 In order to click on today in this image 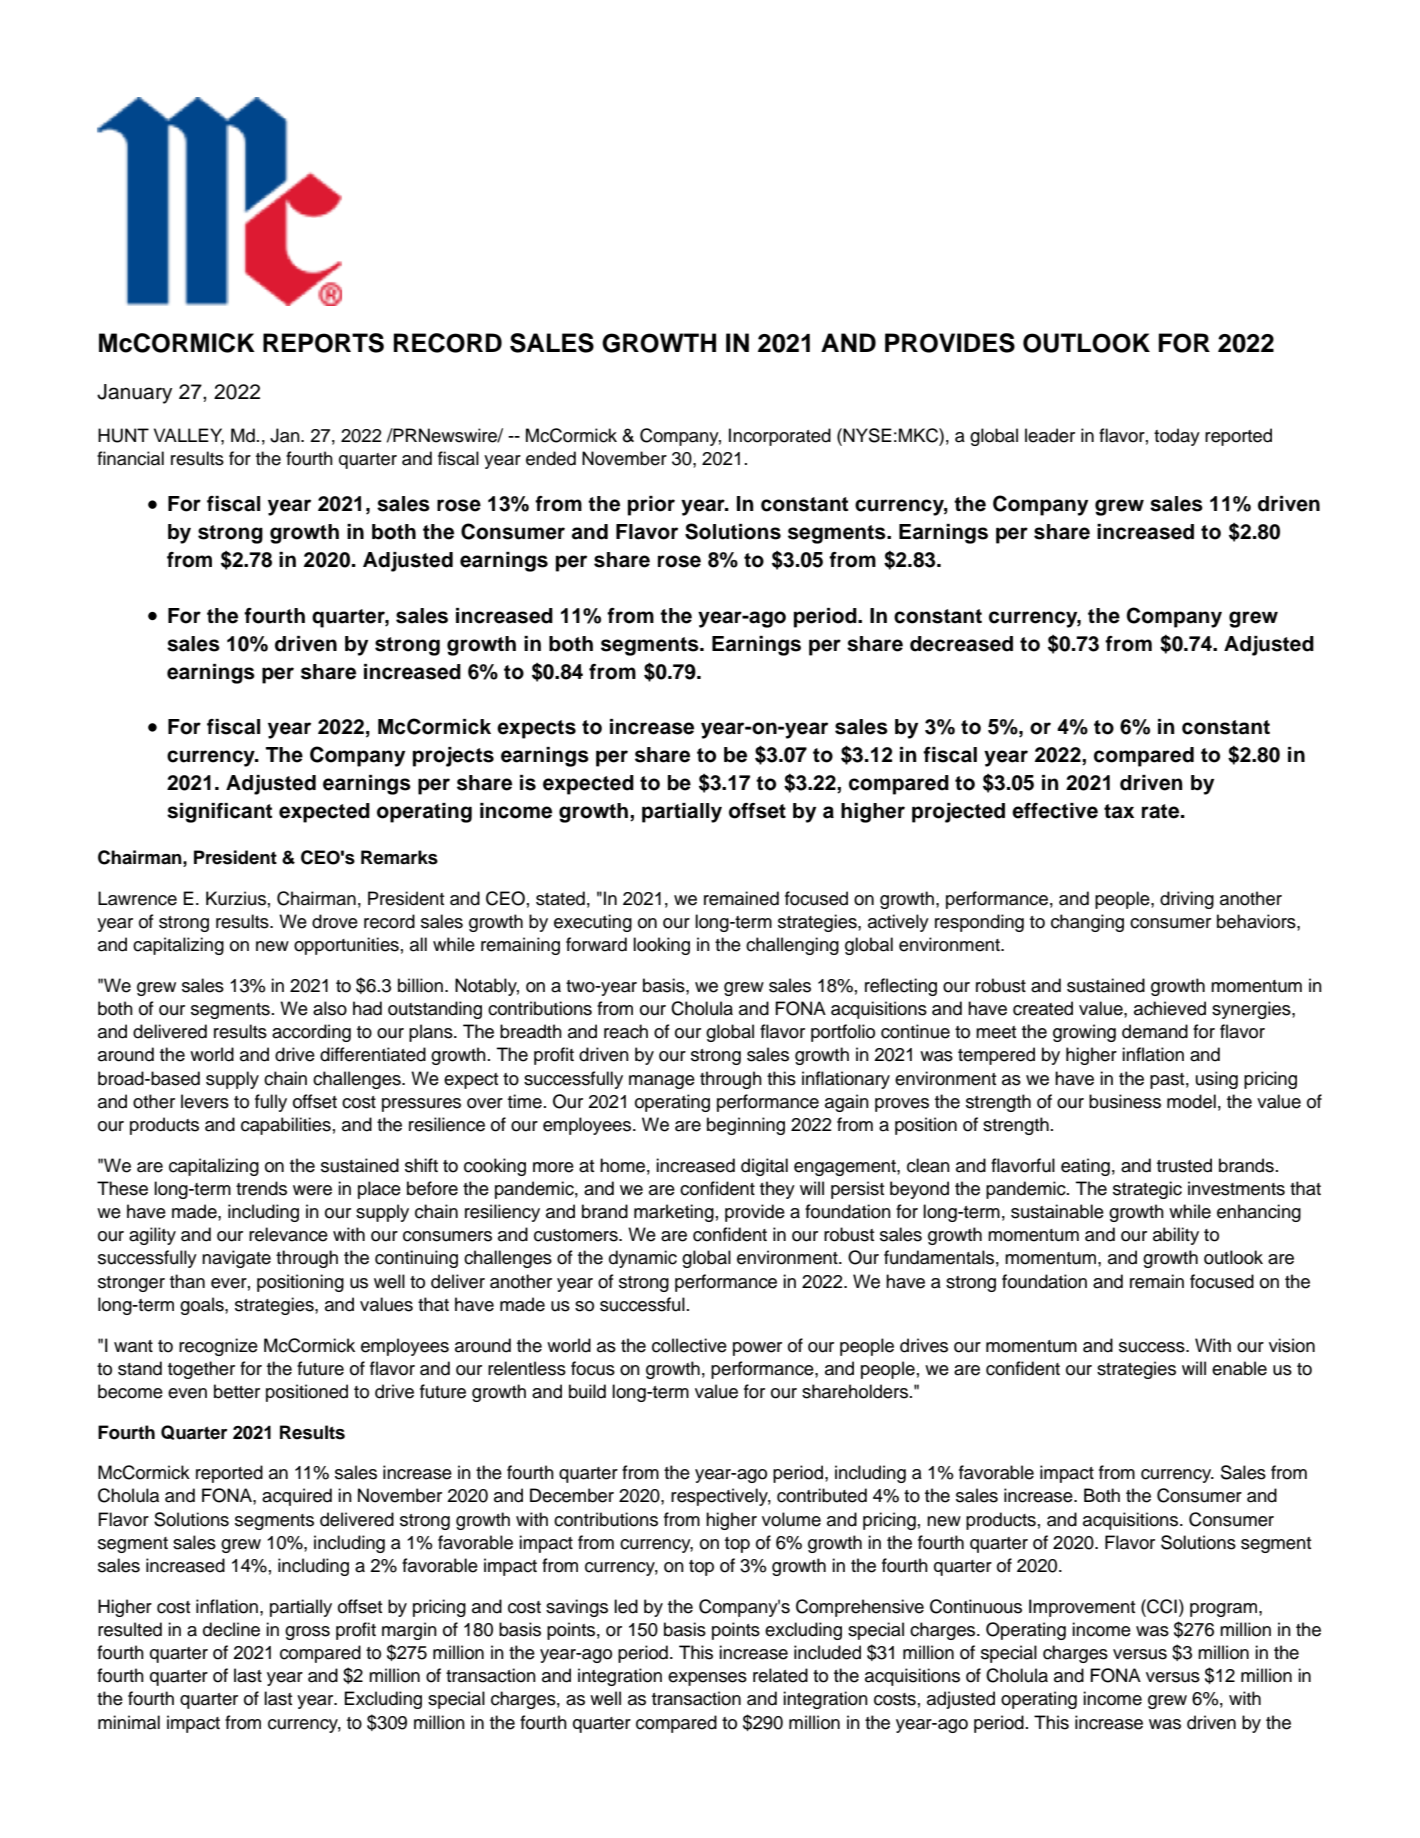, I will do `click(1177, 437)`.
